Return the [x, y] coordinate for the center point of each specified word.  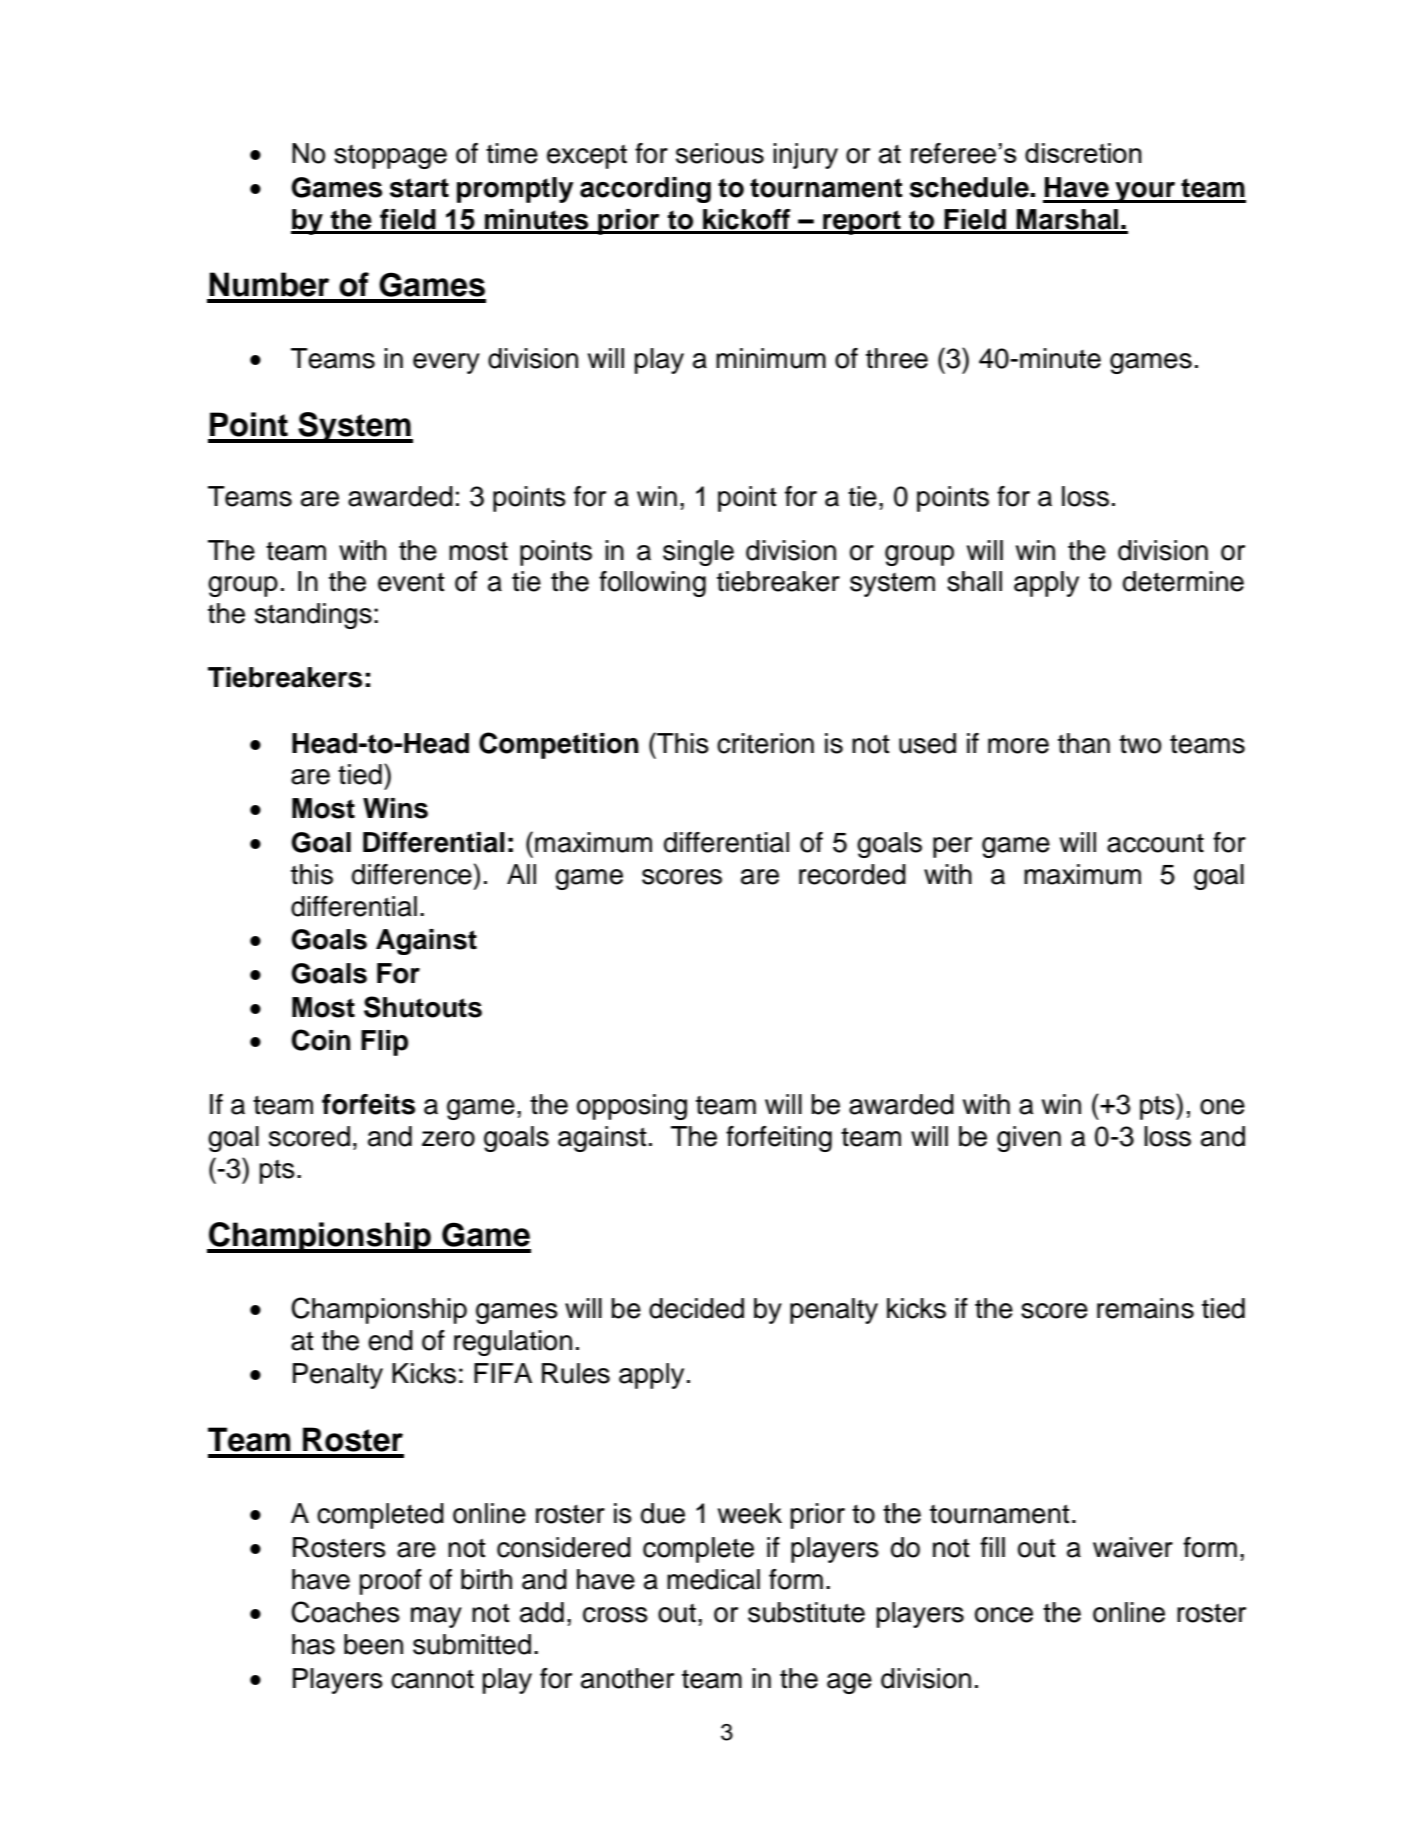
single [698, 553]
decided [696, 1308]
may [436, 1617]
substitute [806, 1612]
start [419, 188]
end [390, 1340]
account [1155, 843]
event [411, 582]
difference [412, 874]
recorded [852, 874]
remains [1145, 1308]
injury [805, 156]
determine [1183, 581]
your [1145, 192]
